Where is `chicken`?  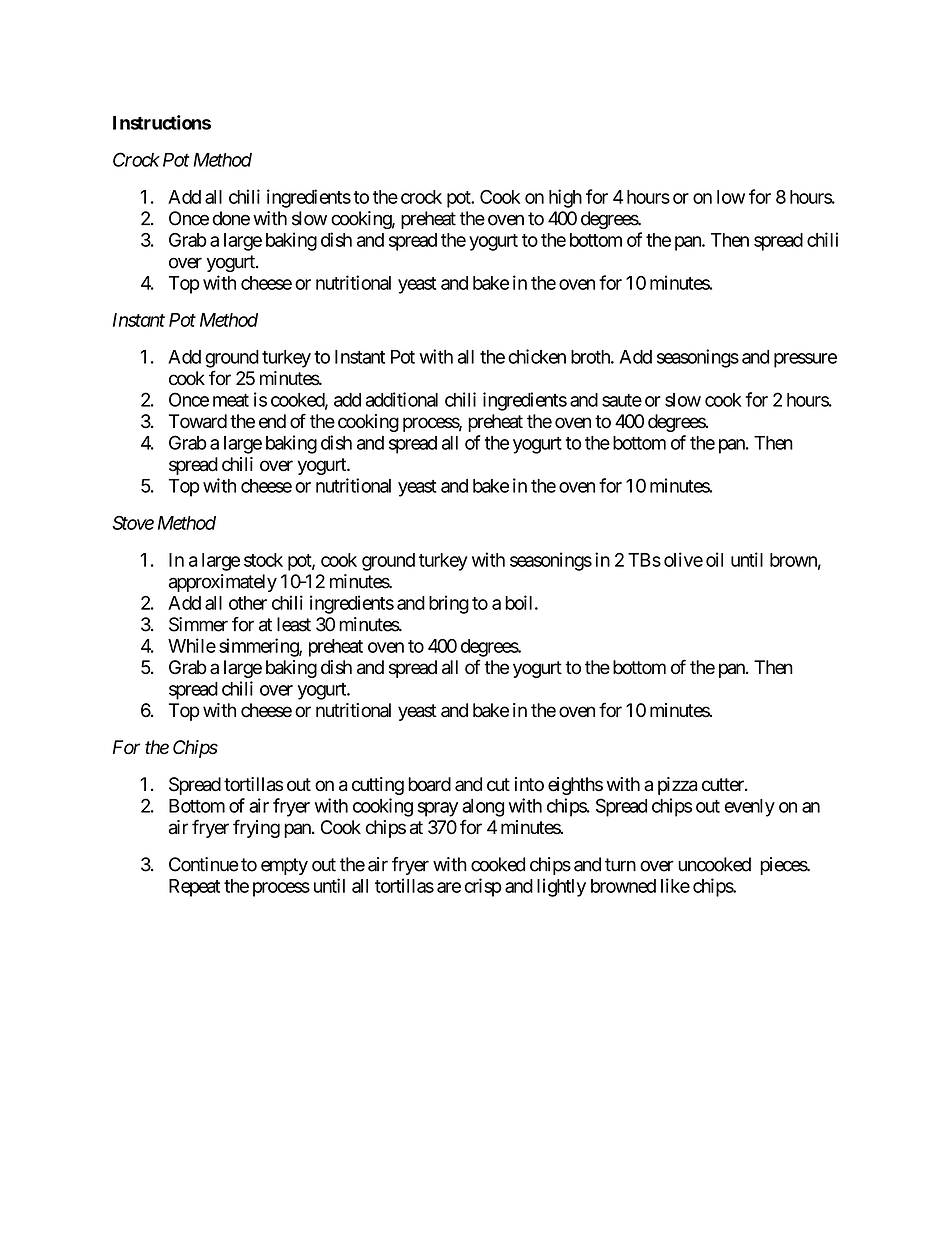
chicken is located at coordinates (537, 356).
